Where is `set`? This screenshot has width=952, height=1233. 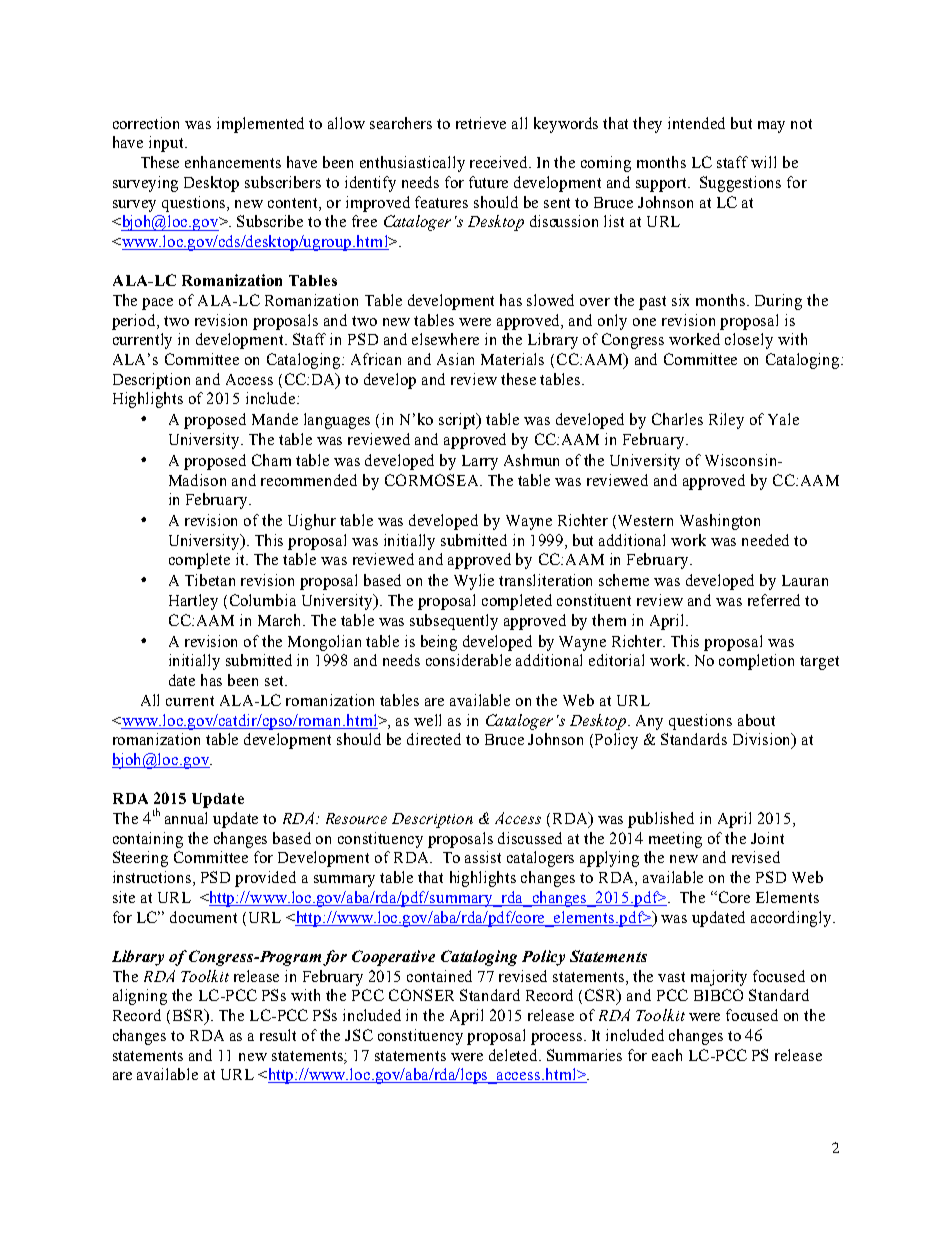
set is located at coordinates (275, 681).
